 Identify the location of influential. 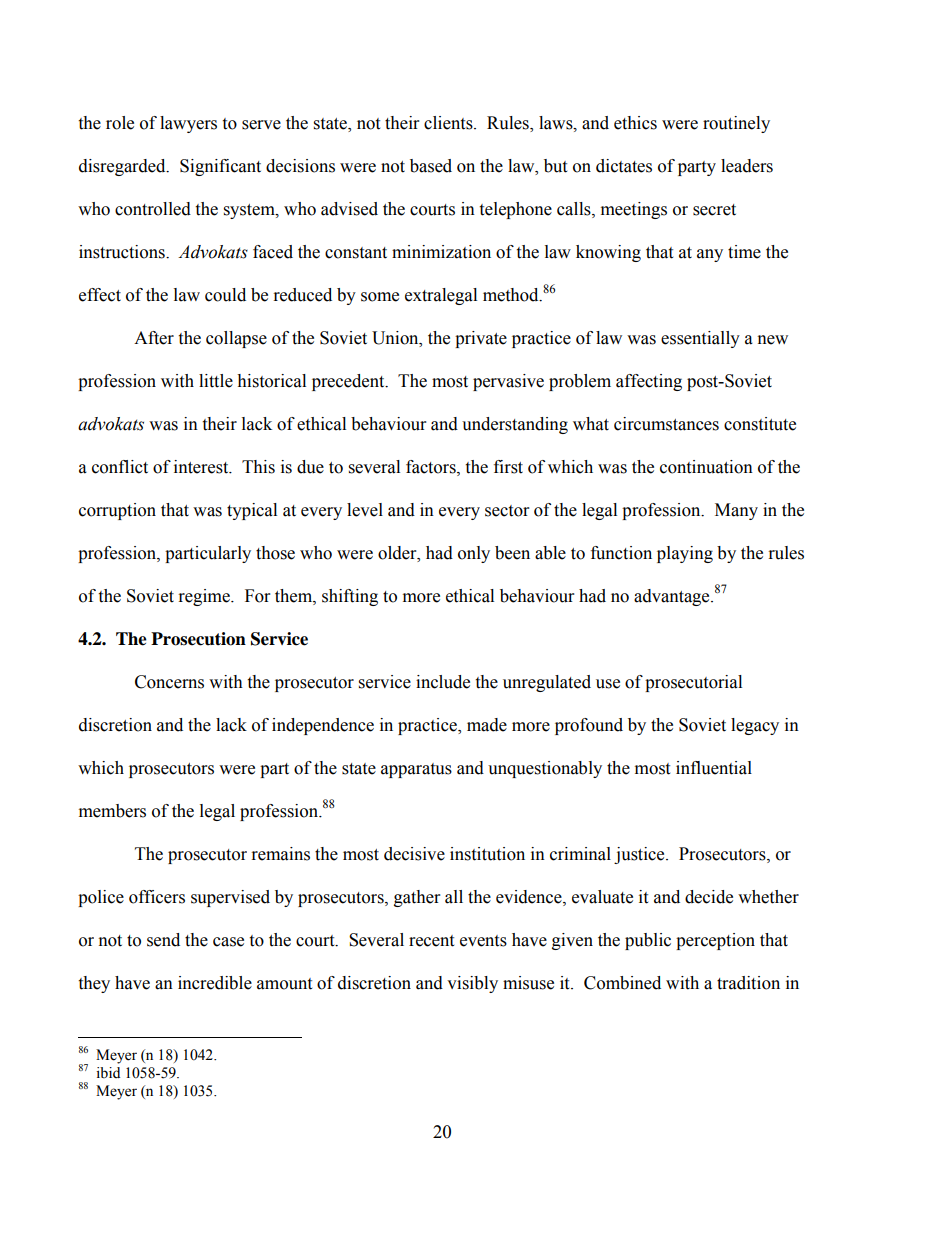
(714, 768).
